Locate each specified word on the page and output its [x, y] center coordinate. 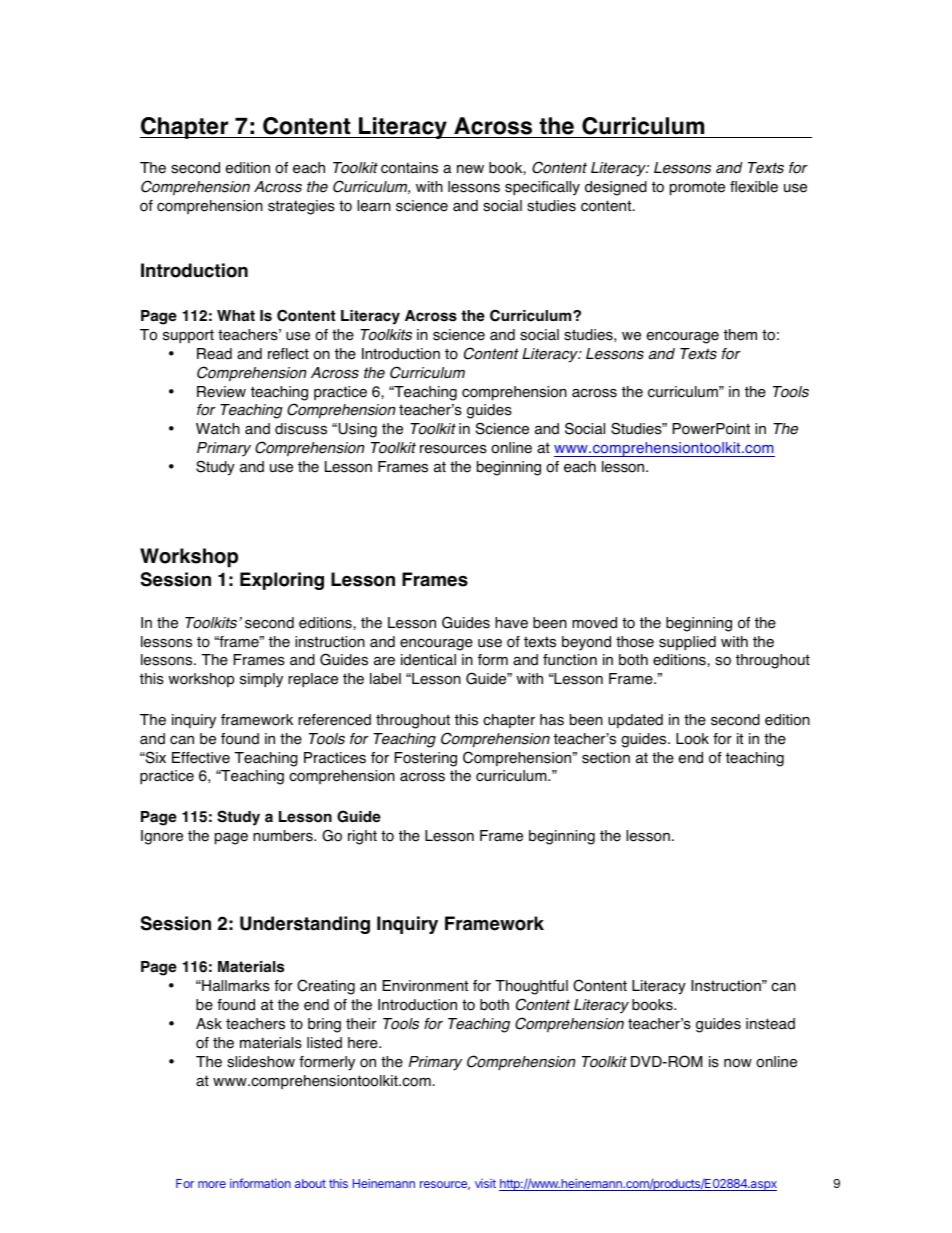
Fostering [426, 759]
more [212, 1184]
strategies [301, 207]
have [511, 623]
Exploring [282, 581]
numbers [284, 836]
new [470, 169]
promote [697, 188]
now [738, 1063]
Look [692, 739]
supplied [687, 643]
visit [485, 1183]
